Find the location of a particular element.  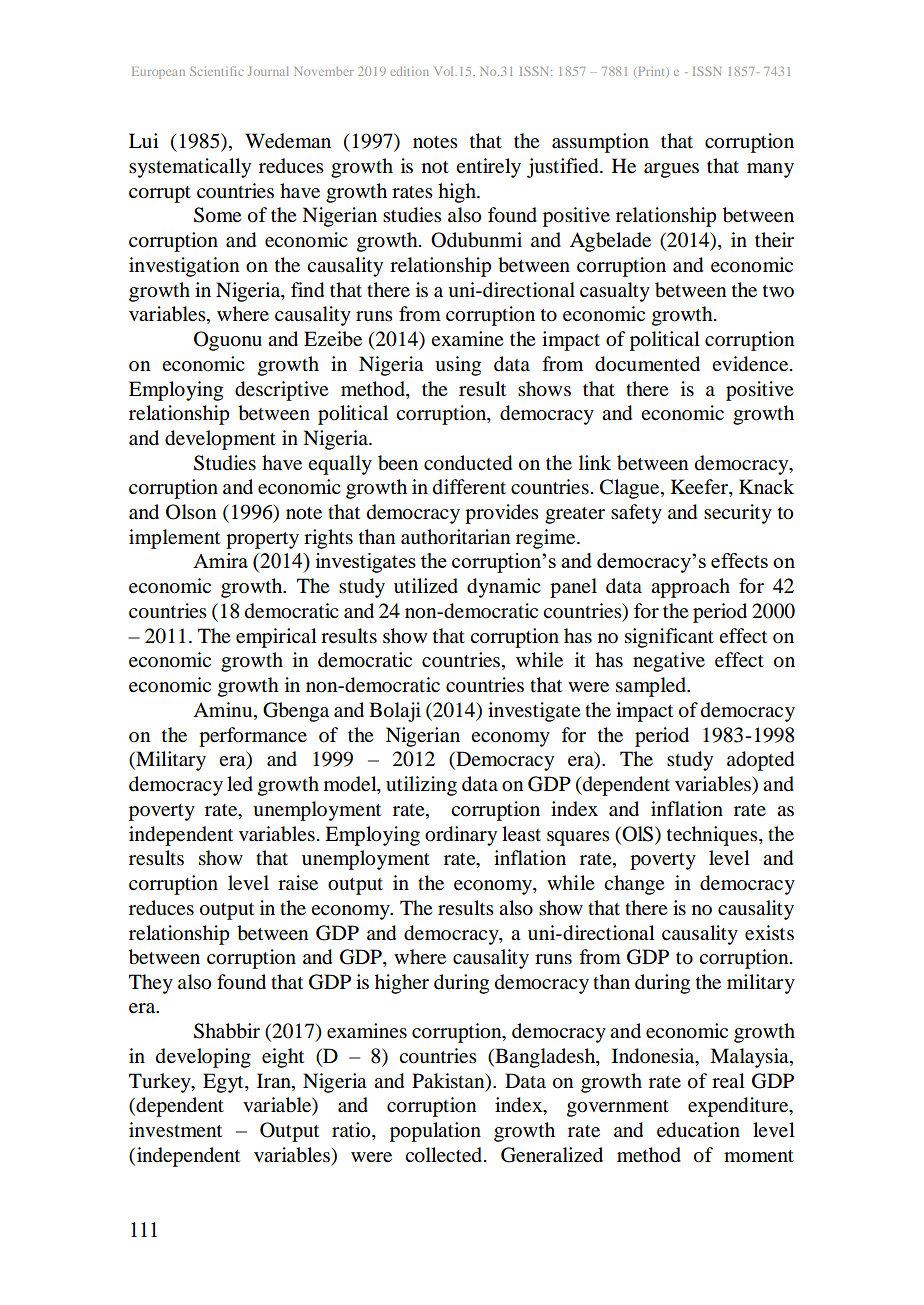

Amira is located at coordinates (220, 560).
